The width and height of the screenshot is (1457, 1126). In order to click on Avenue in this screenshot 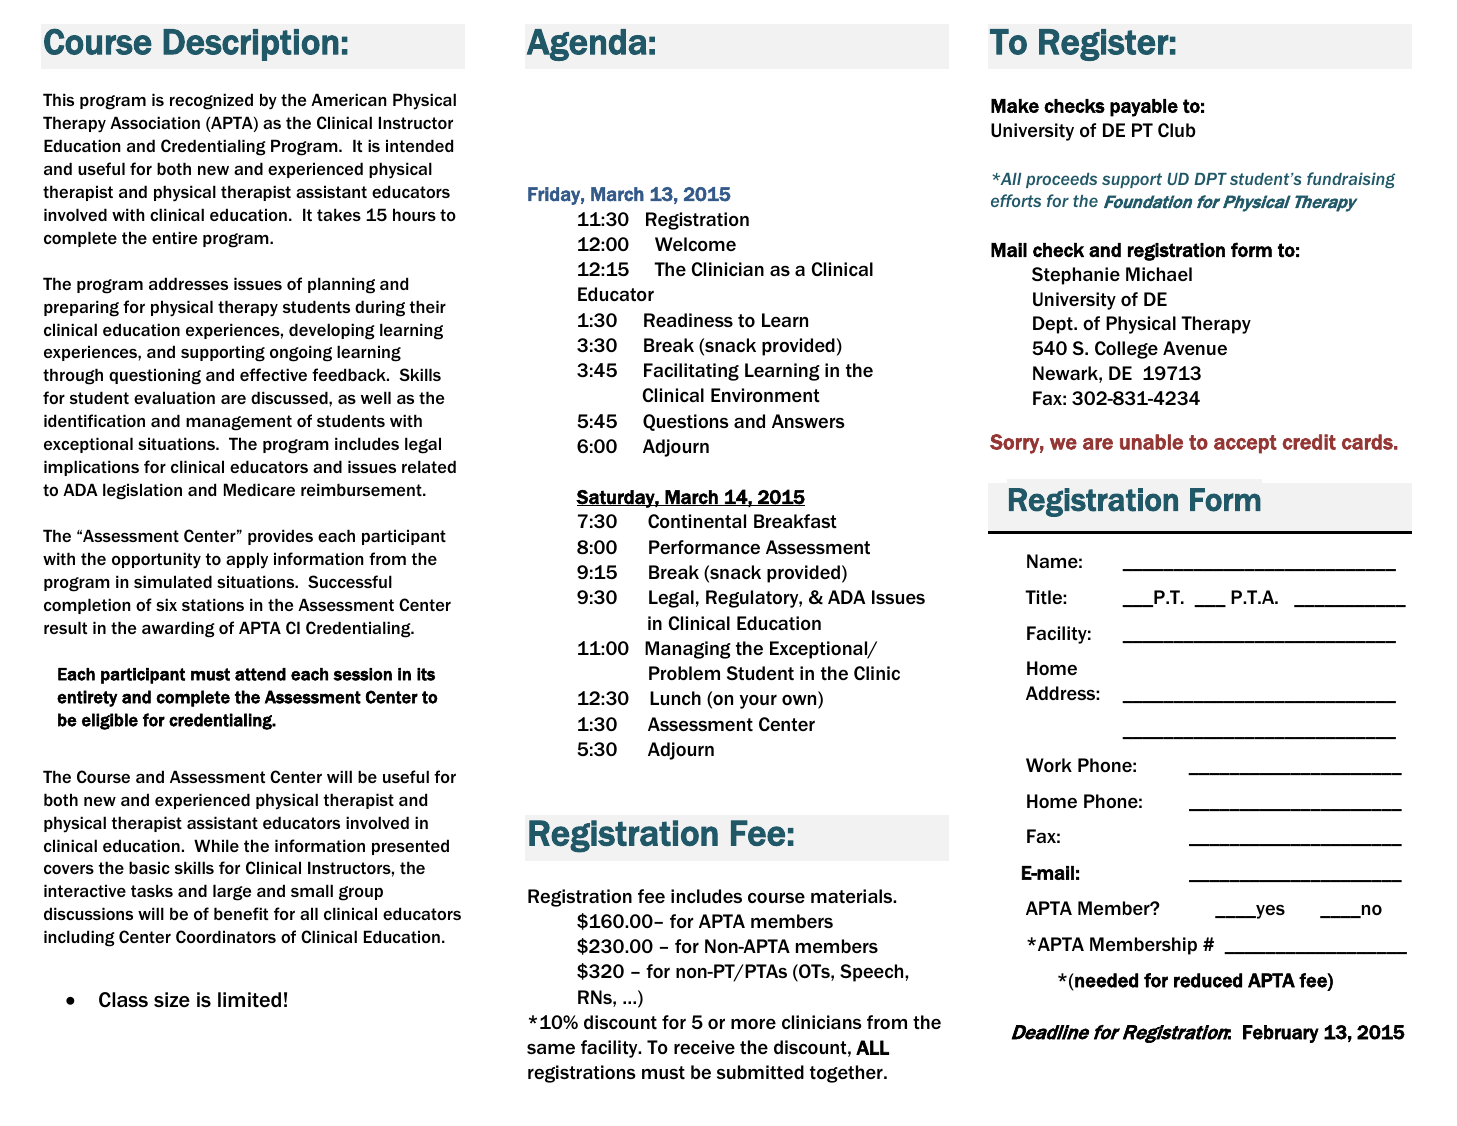, I will do `click(1195, 348)`.
